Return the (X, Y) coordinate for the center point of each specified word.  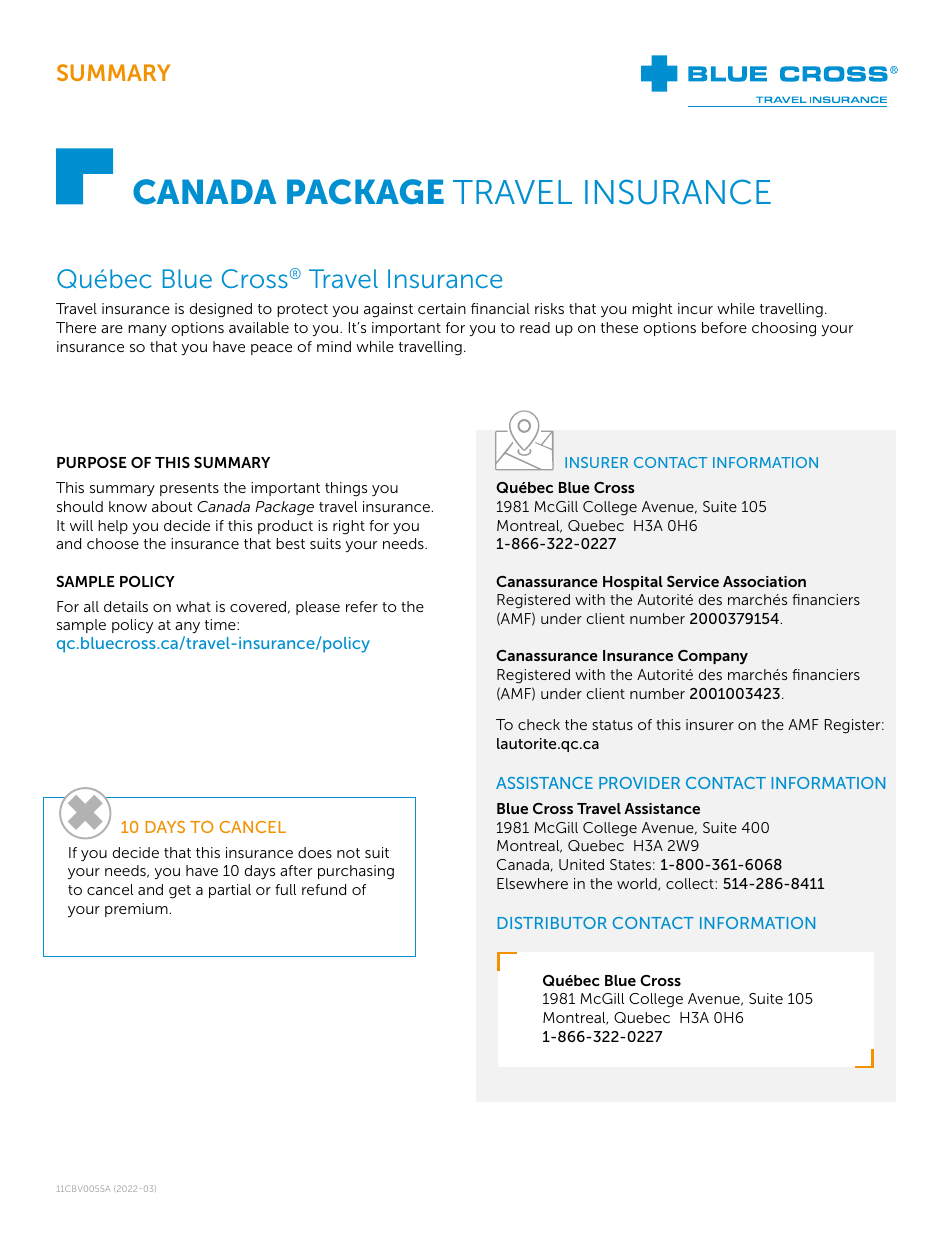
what (193, 606)
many (147, 331)
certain (442, 308)
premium (136, 910)
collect (691, 883)
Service (693, 581)
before (724, 327)
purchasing (356, 872)
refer (362, 606)
